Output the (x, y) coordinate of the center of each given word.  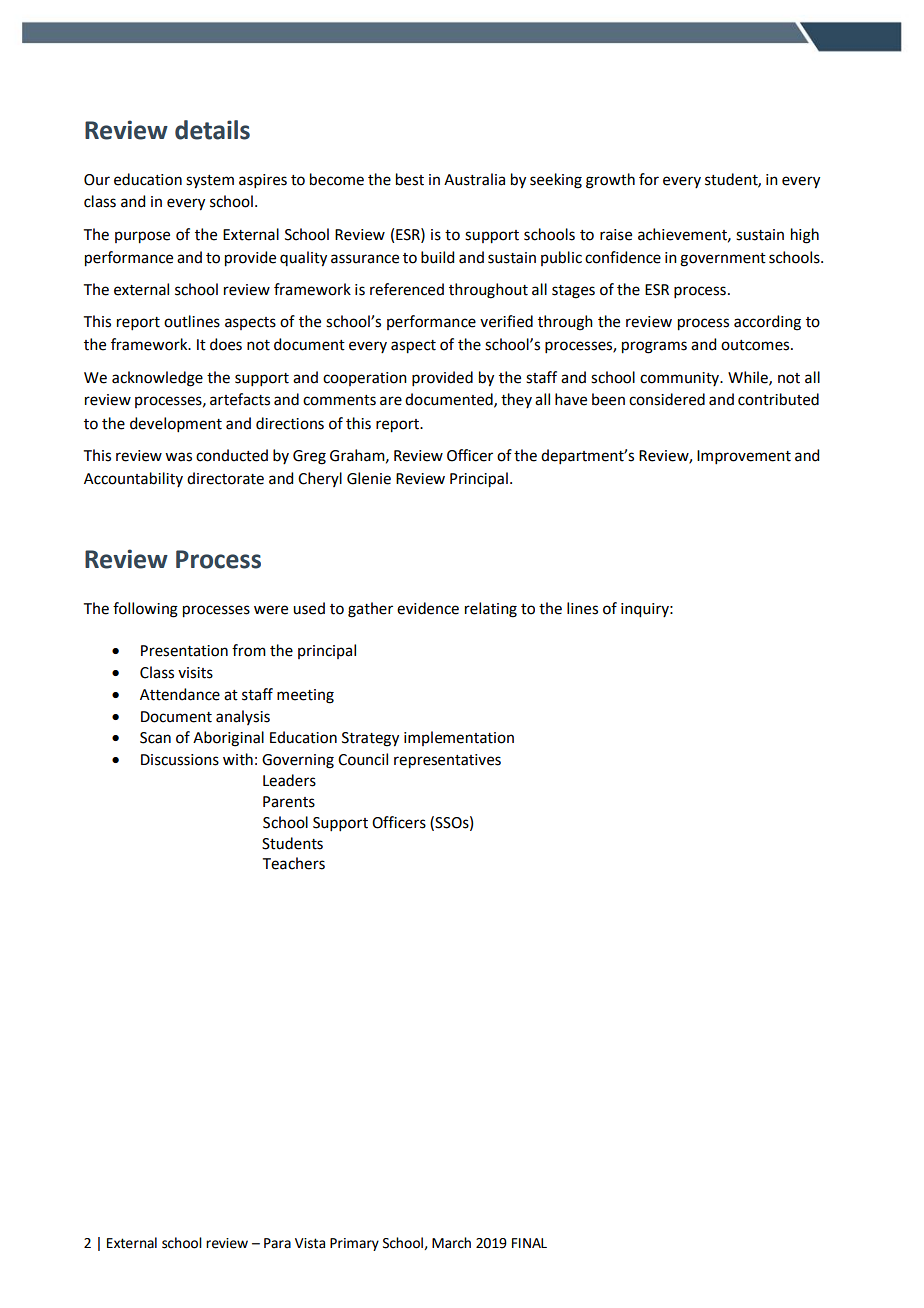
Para (277, 1243)
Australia (474, 179)
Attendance (180, 694)
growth (610, 181)
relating (491, 610)
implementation (459, 738)
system (210, 182)
